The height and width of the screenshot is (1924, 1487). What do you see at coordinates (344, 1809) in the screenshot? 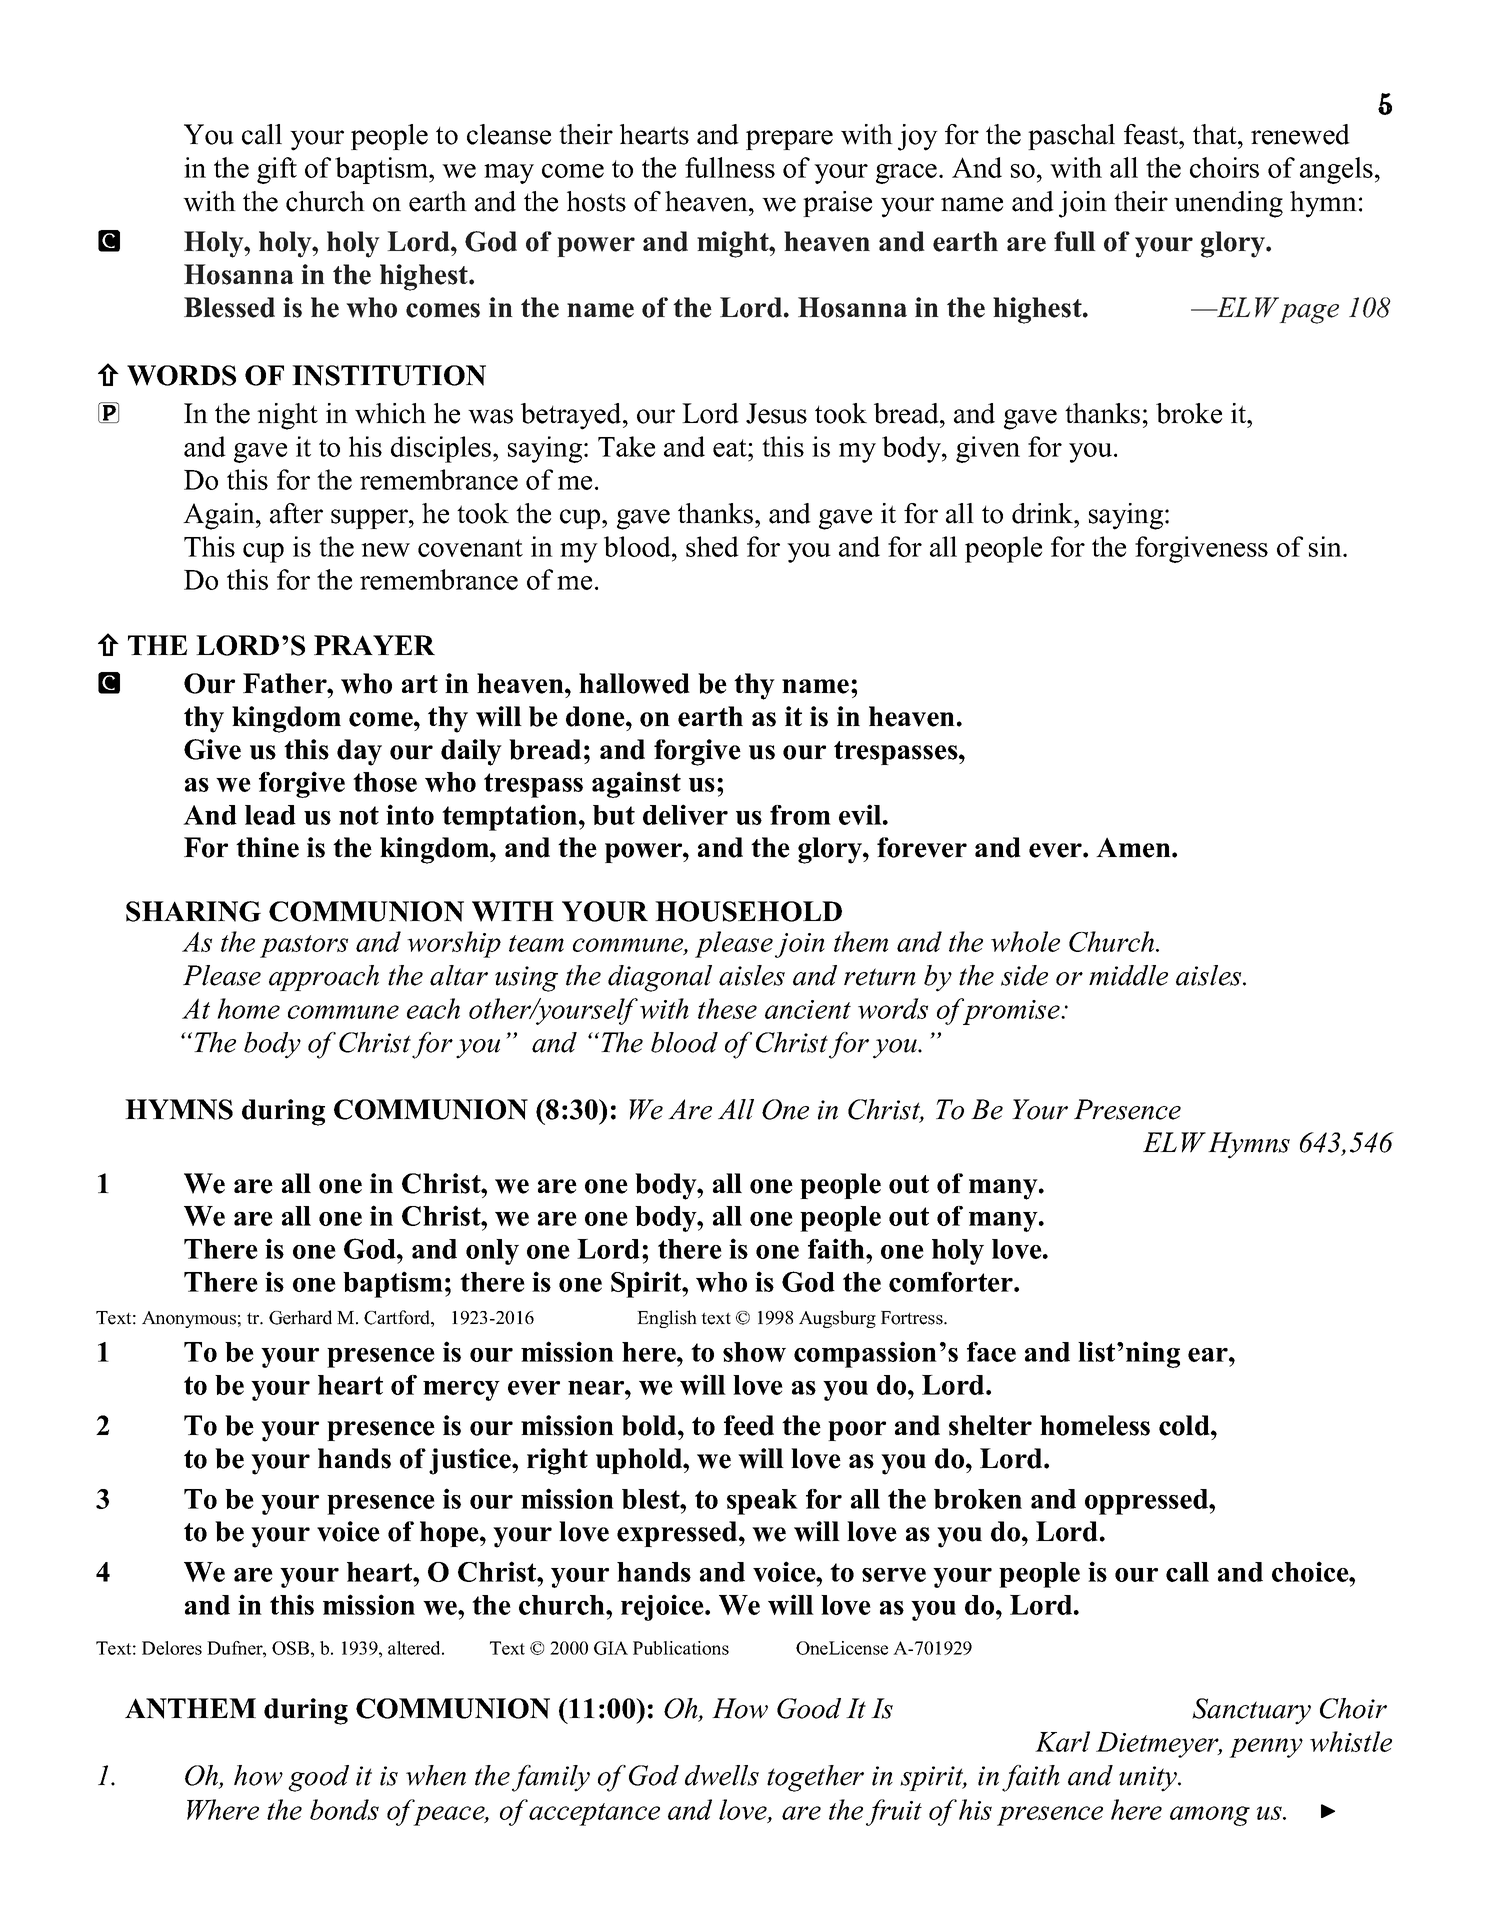
I see `bonds` at bounding box center [344, 1809].
